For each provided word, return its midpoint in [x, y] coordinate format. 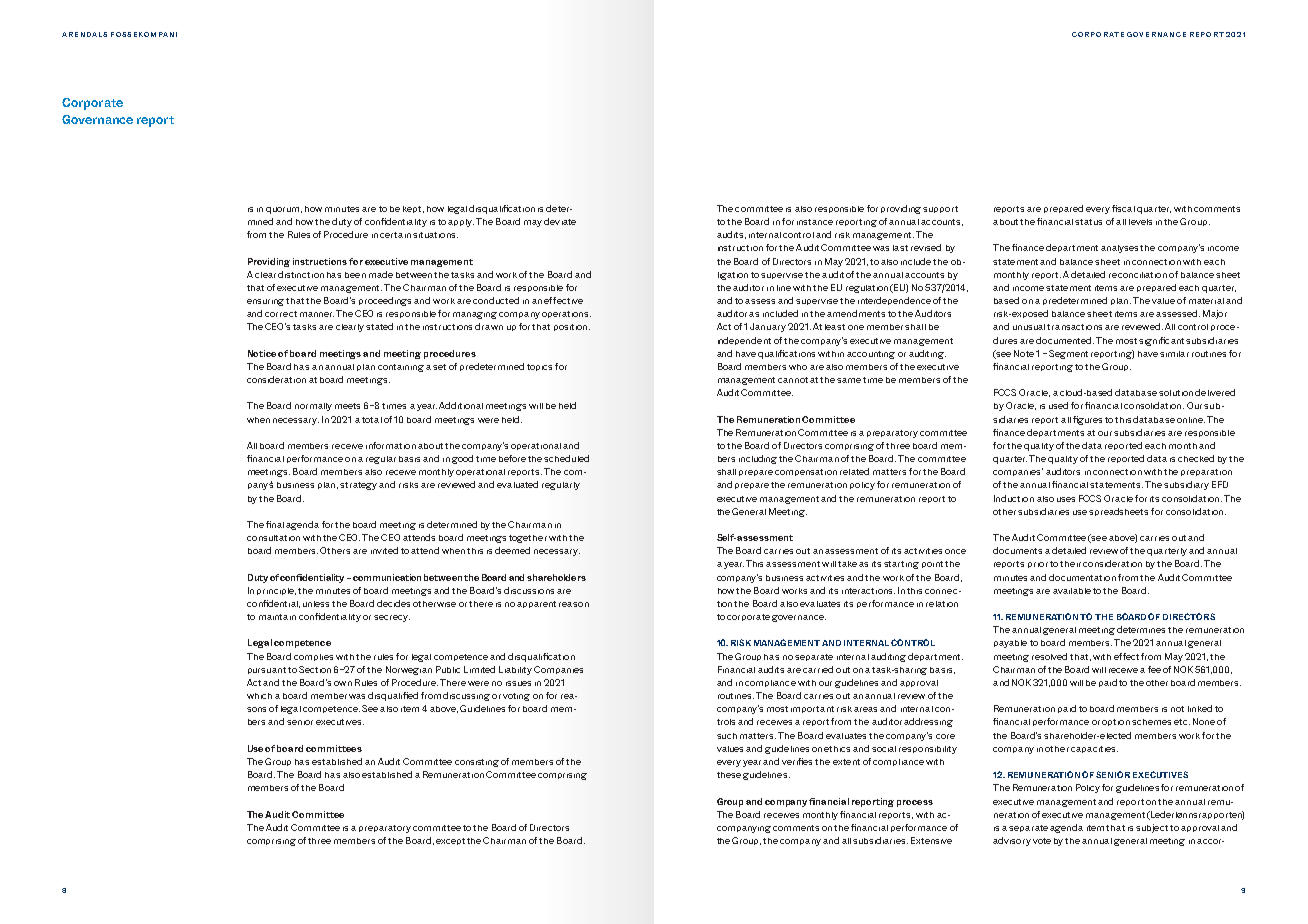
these [729, 775]
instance [815, 222]
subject [1152, 828]
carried [818, 669]
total [372, 420]
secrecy [392, 618]
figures [1087, 420]
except [450, 841]
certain [395, 235]
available [1072, 591]
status [1088, 222]
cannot [793, 380]
